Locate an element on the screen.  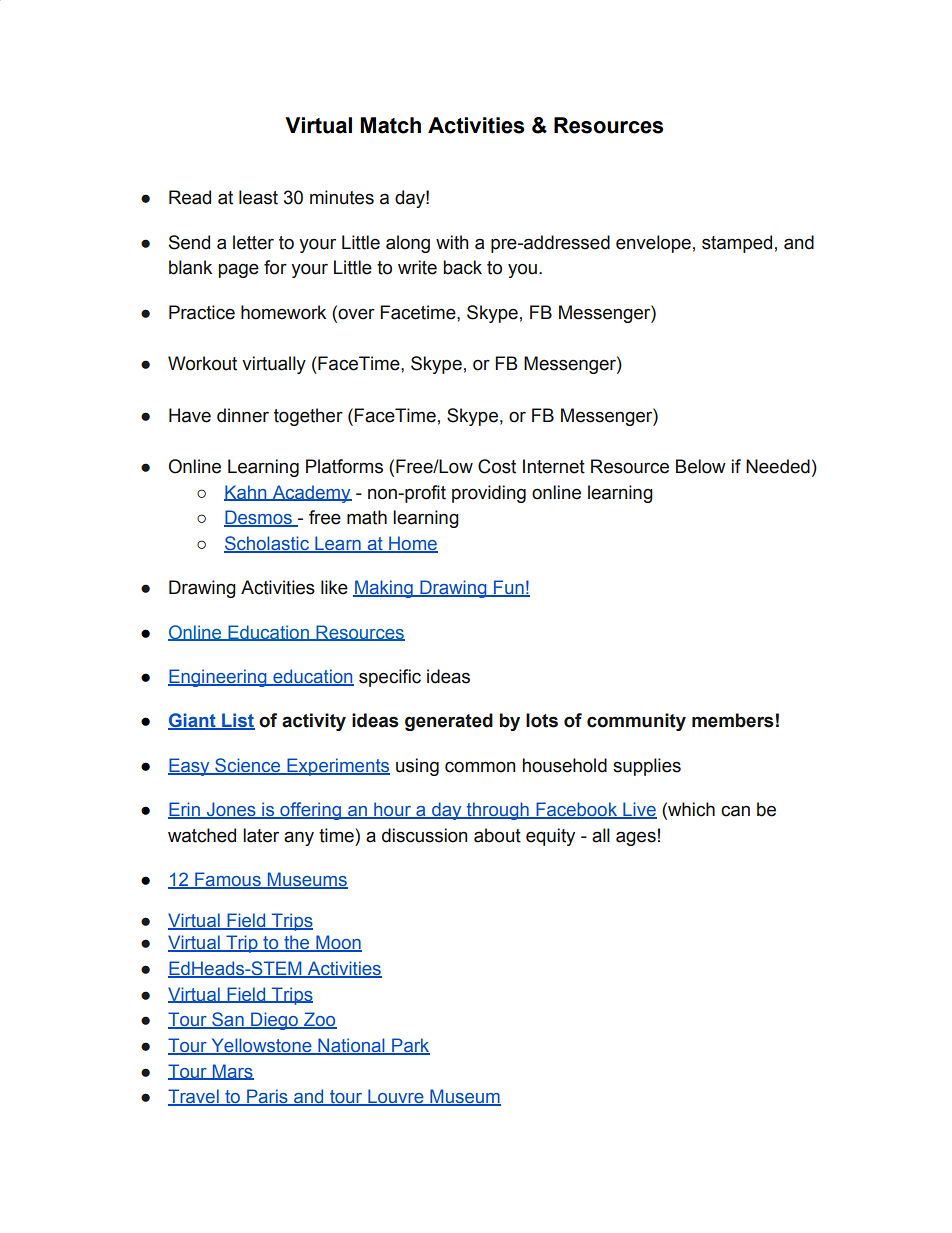
Yellowstone is located at coordinates (261, 1046).
